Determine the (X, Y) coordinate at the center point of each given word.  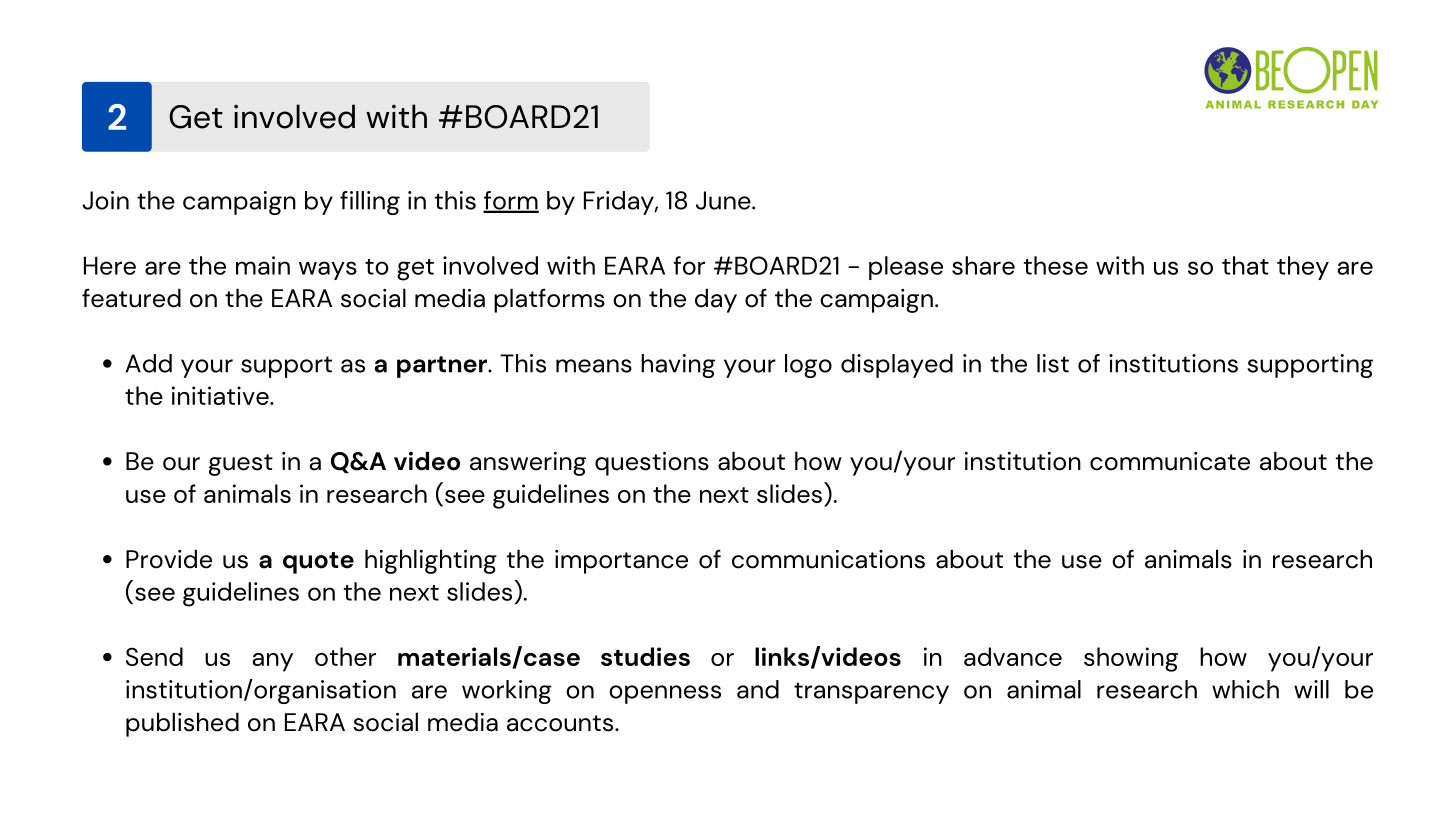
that (1245, 265)
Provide (169, 559)
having (678, 366)
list (1053, 363)
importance (621, 562)
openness (665, 694)
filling (370, 203)
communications (828, 559)
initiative (221, 395)
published (182, 724)
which (1245, 689)
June (724, 200)
